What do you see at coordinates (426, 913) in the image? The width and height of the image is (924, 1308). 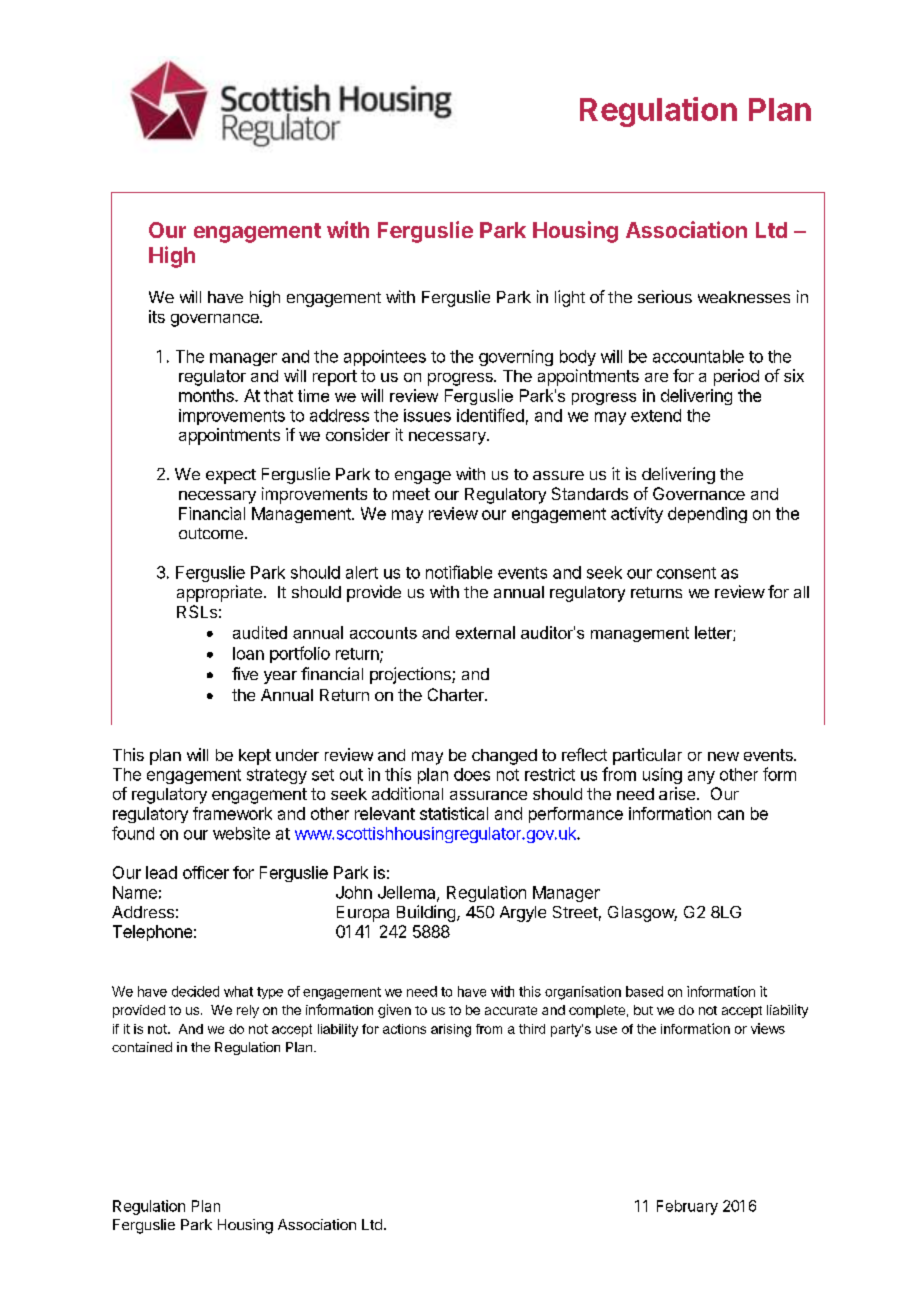 I see `Building` at bounding box center [426, 913].
